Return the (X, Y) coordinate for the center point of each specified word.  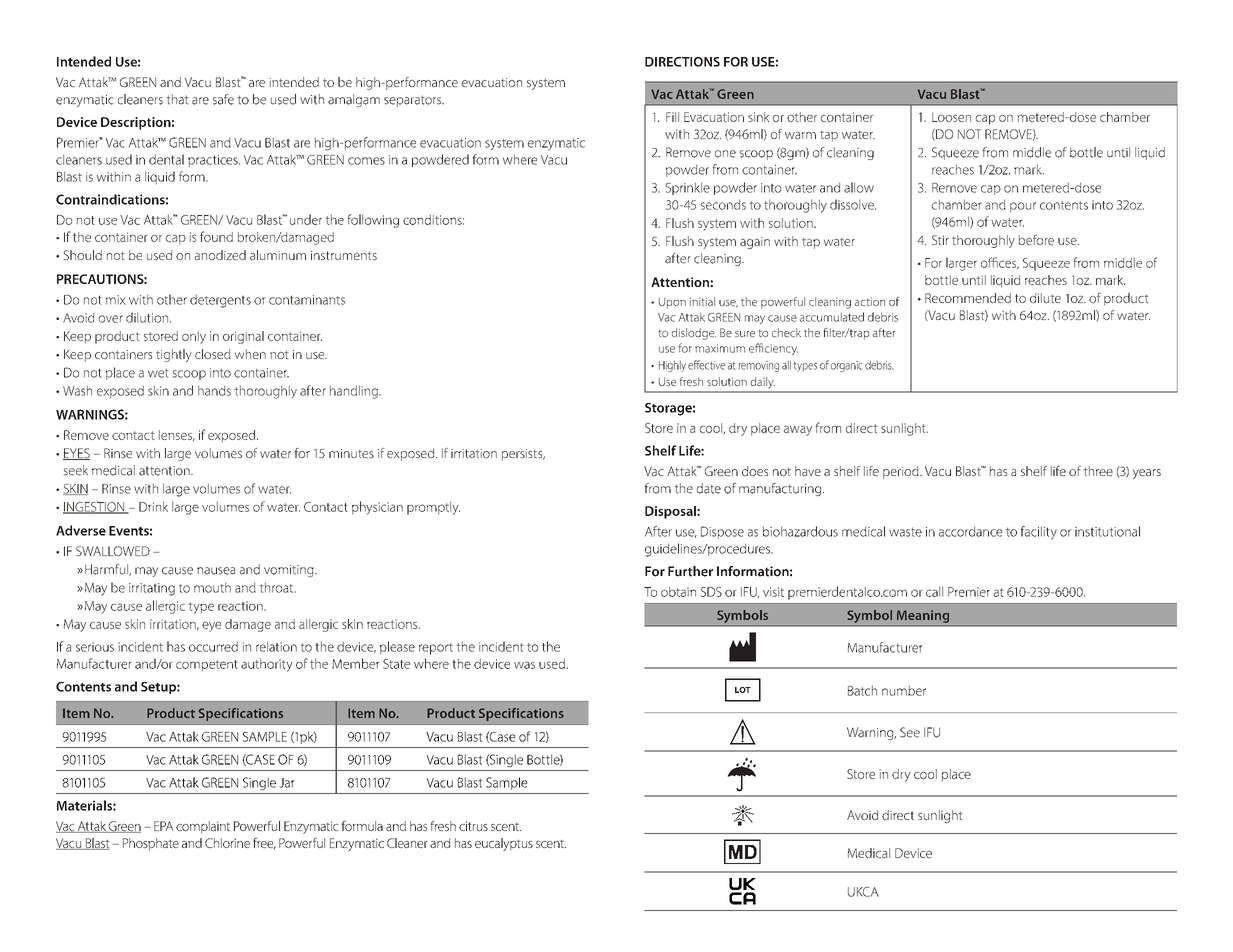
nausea (216, 571)
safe (223, 99)
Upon (672, 303)
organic (846, 366)
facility (1038, 533)
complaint (203, 827)
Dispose (722, 532)
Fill (672, 117)
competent (207, 666)
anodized (220, 255)
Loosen (951, 117)
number (904, 690)
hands (214, 391)
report (436, 649)
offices (1000, 263)
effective (706, 365)
